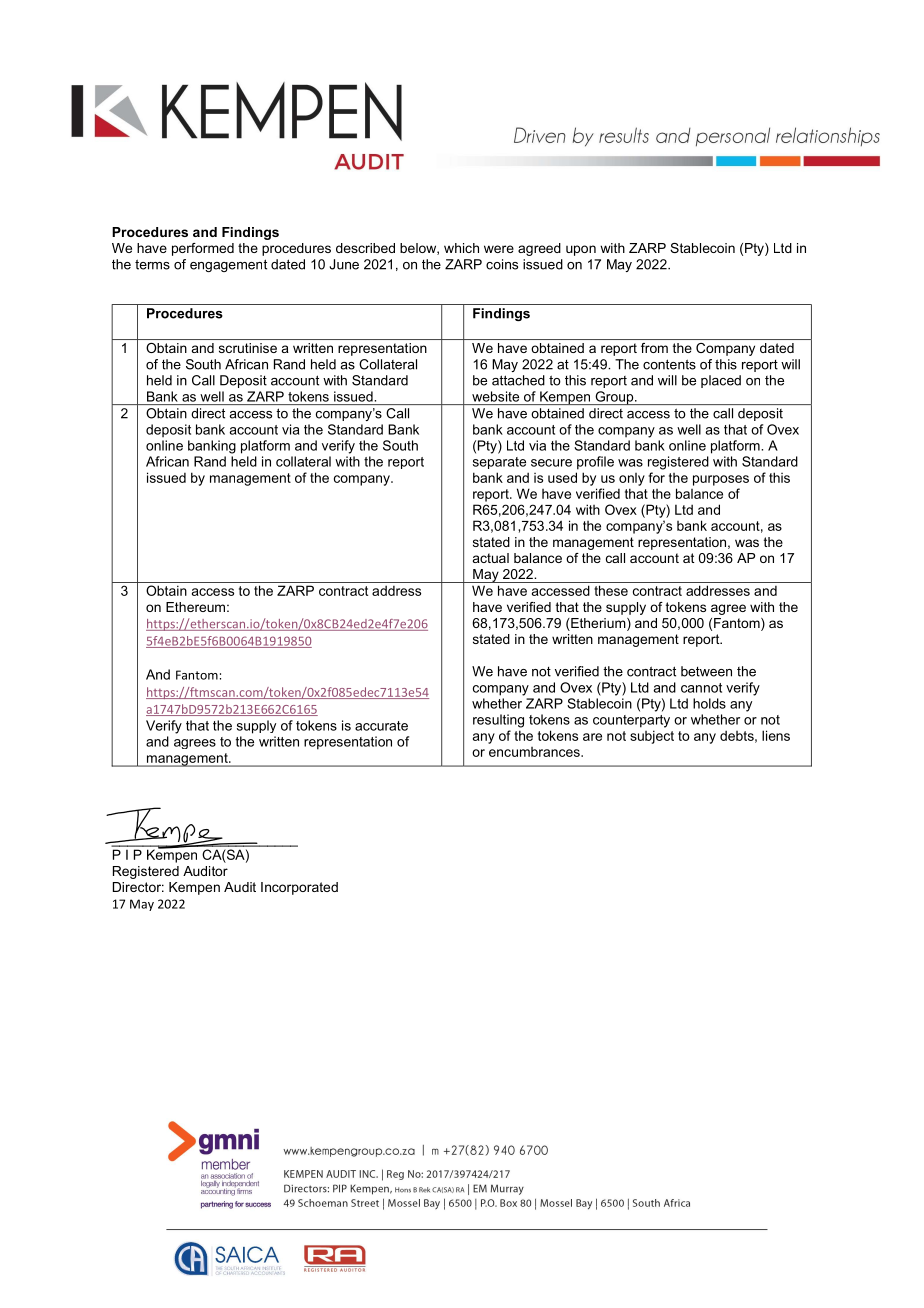  Describe the element at coordinates (381, 726) in the screenshot. I see `accurate` at that location.
